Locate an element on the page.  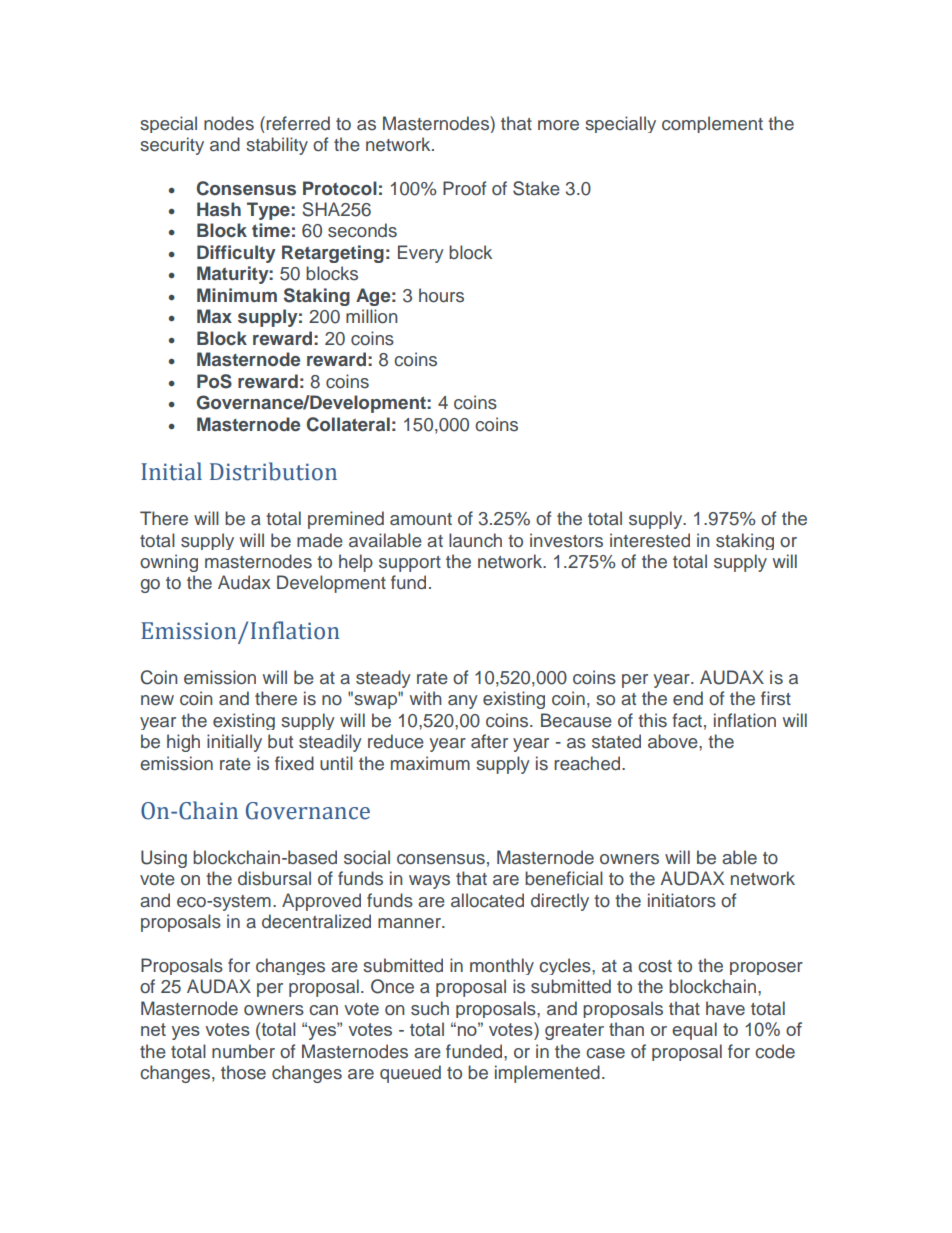
complement is located at coordinates (712, 124).
